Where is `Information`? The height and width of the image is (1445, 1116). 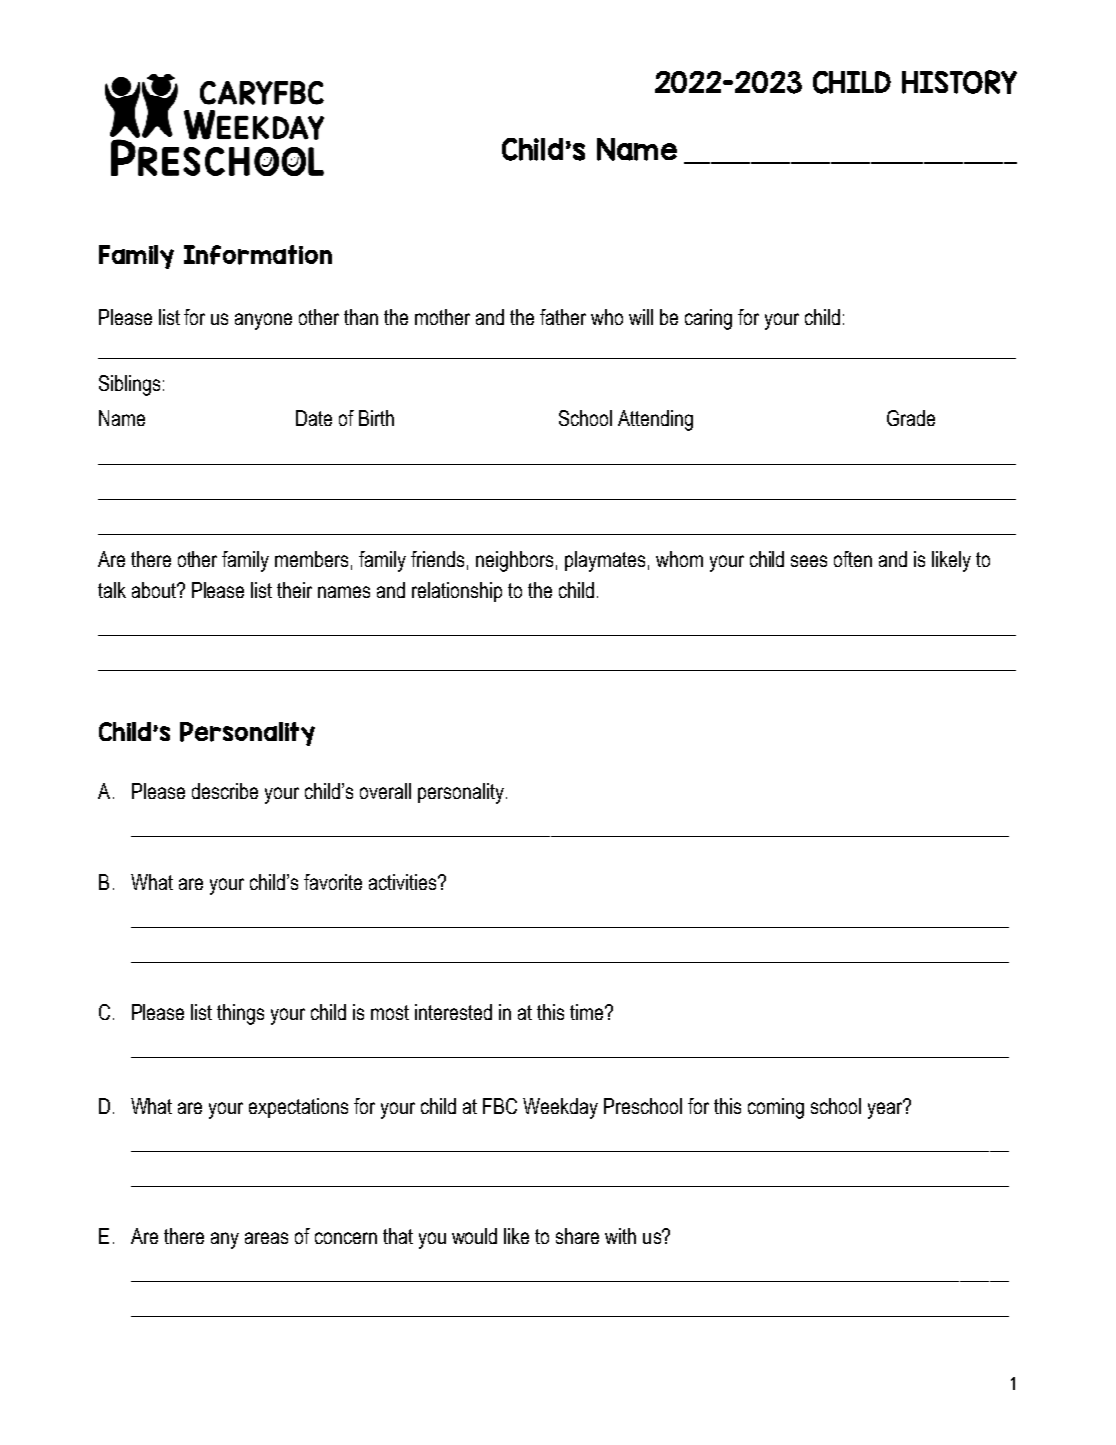 Information is located at coordinates (258, 255).
